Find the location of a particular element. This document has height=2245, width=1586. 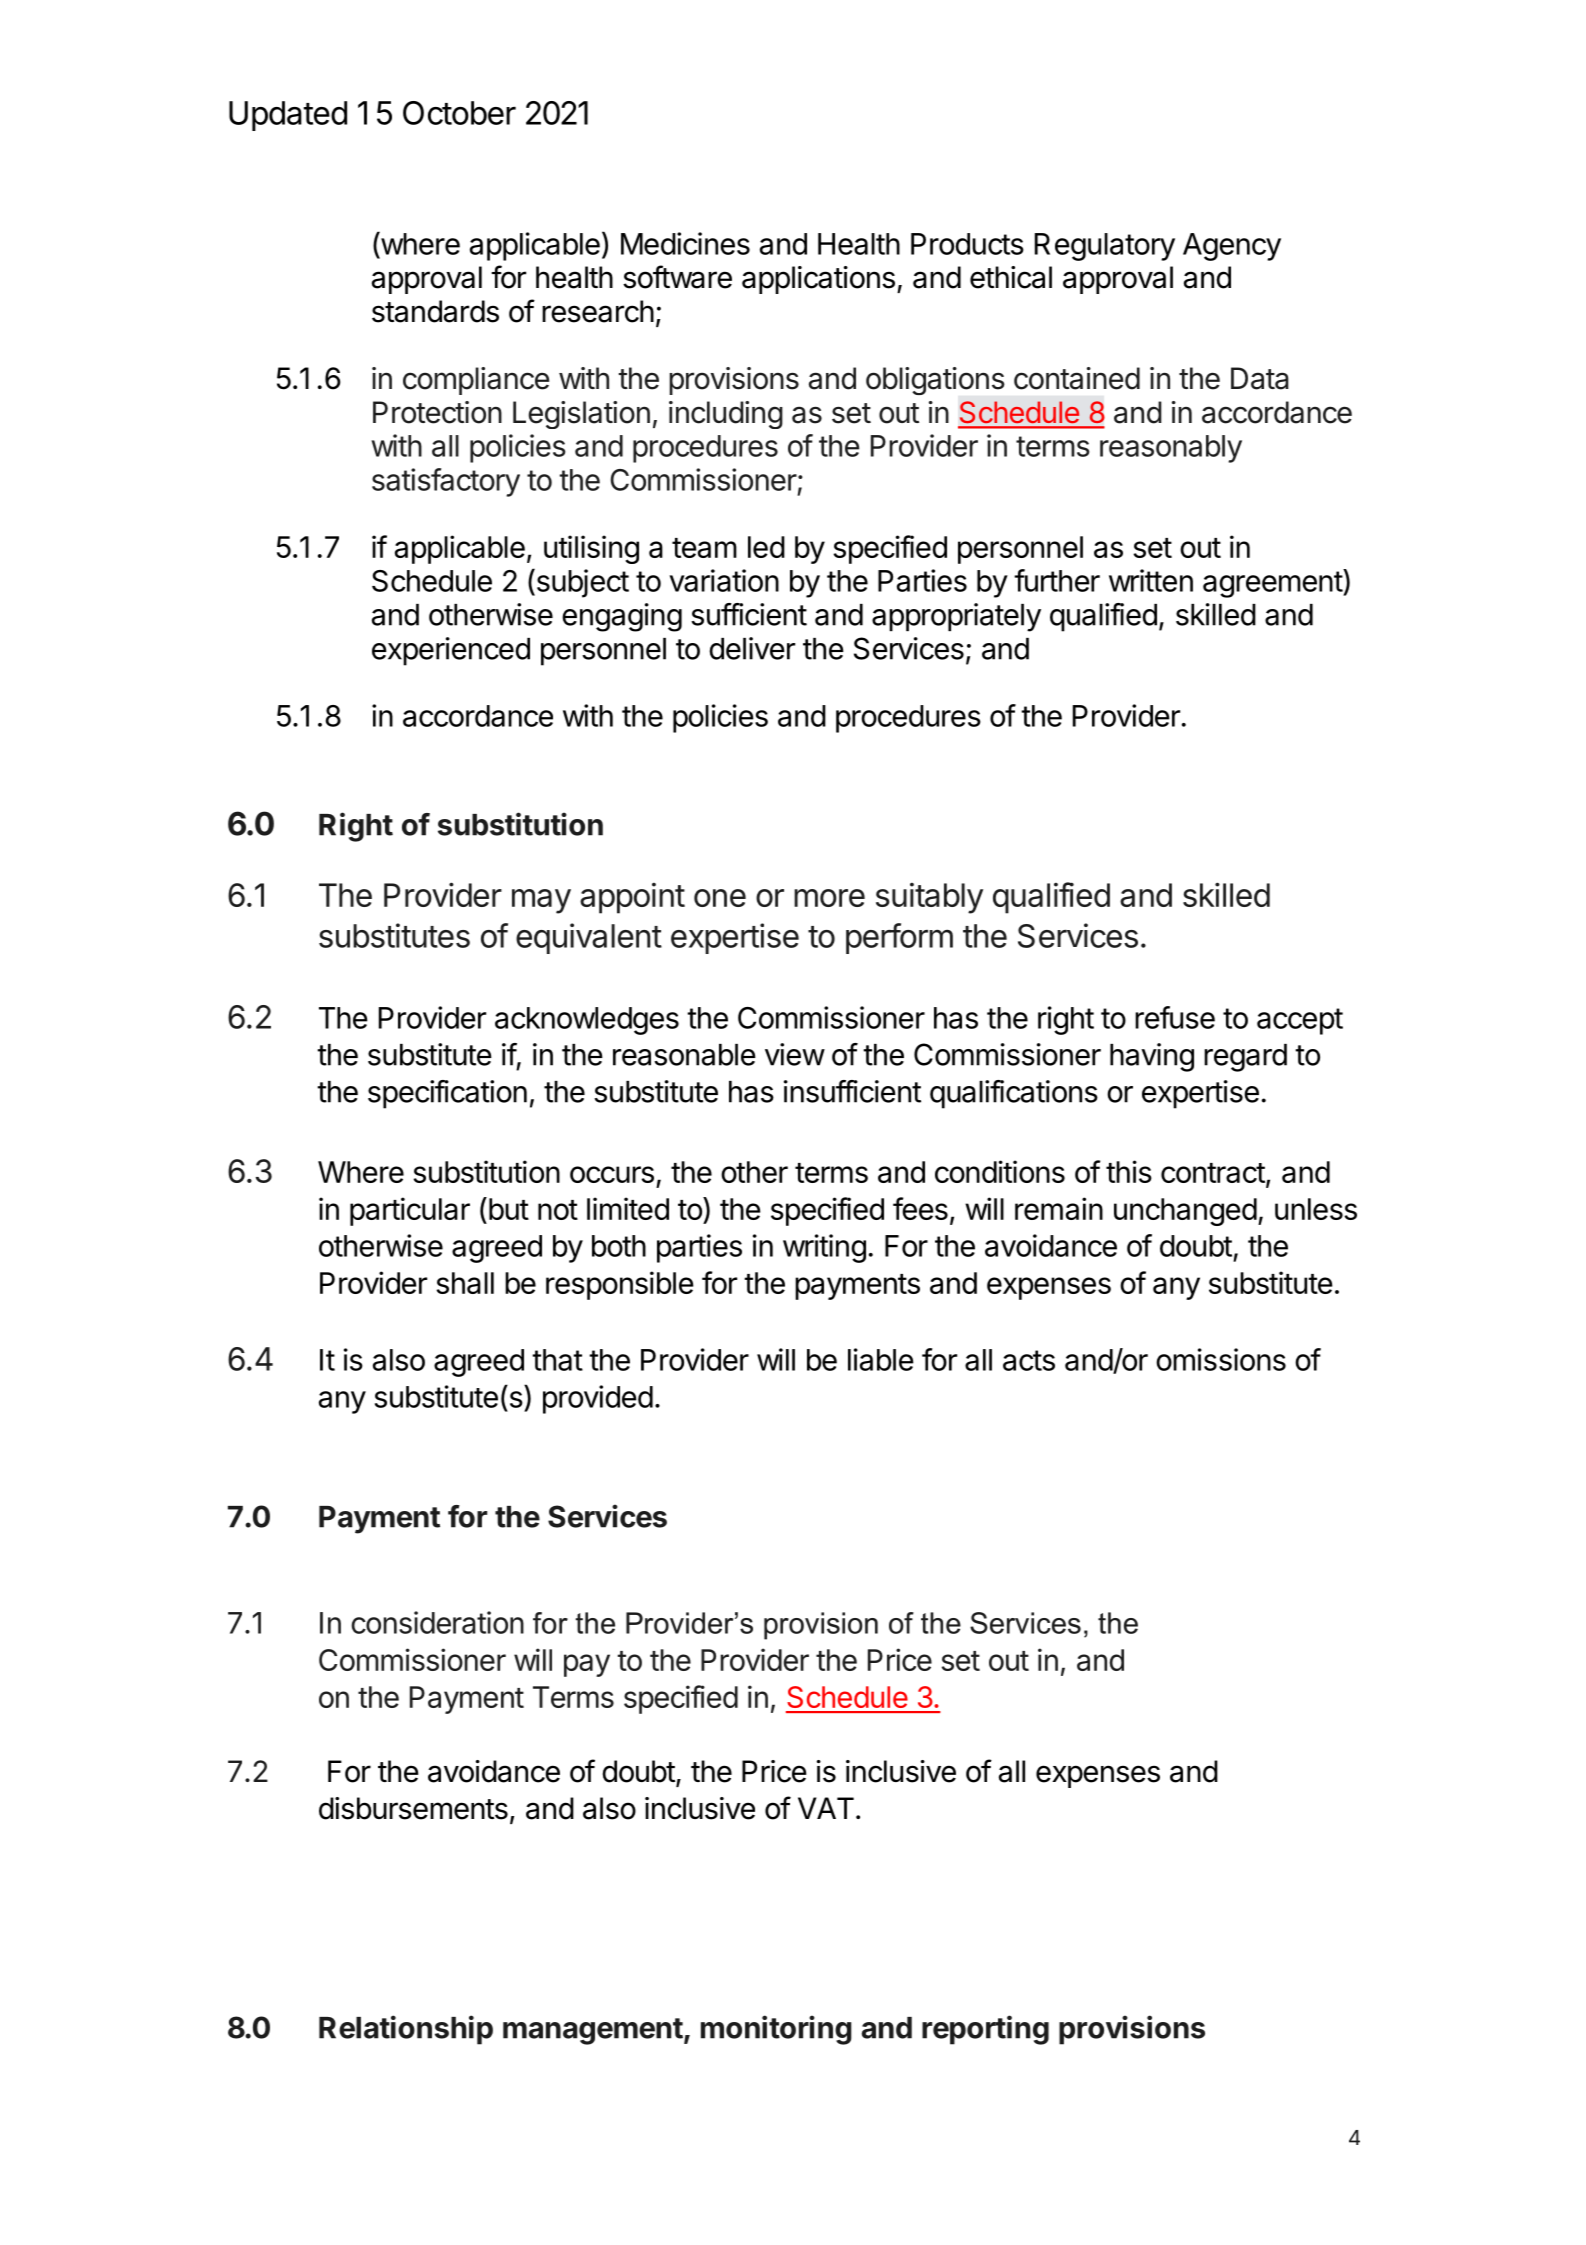

more is located at coordinates (829, 898).
